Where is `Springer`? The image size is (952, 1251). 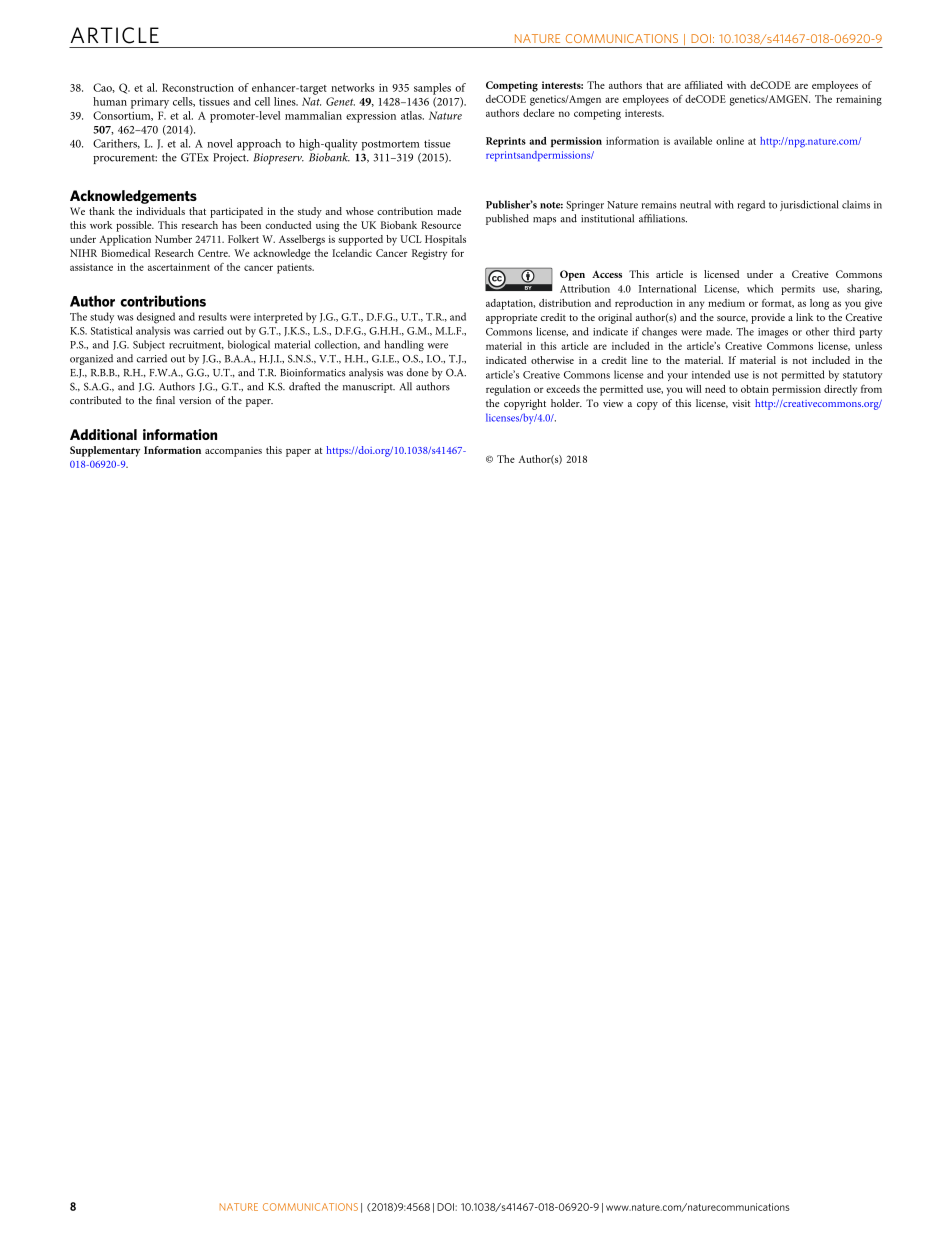 Springer is located at coordinates (585, 206).
